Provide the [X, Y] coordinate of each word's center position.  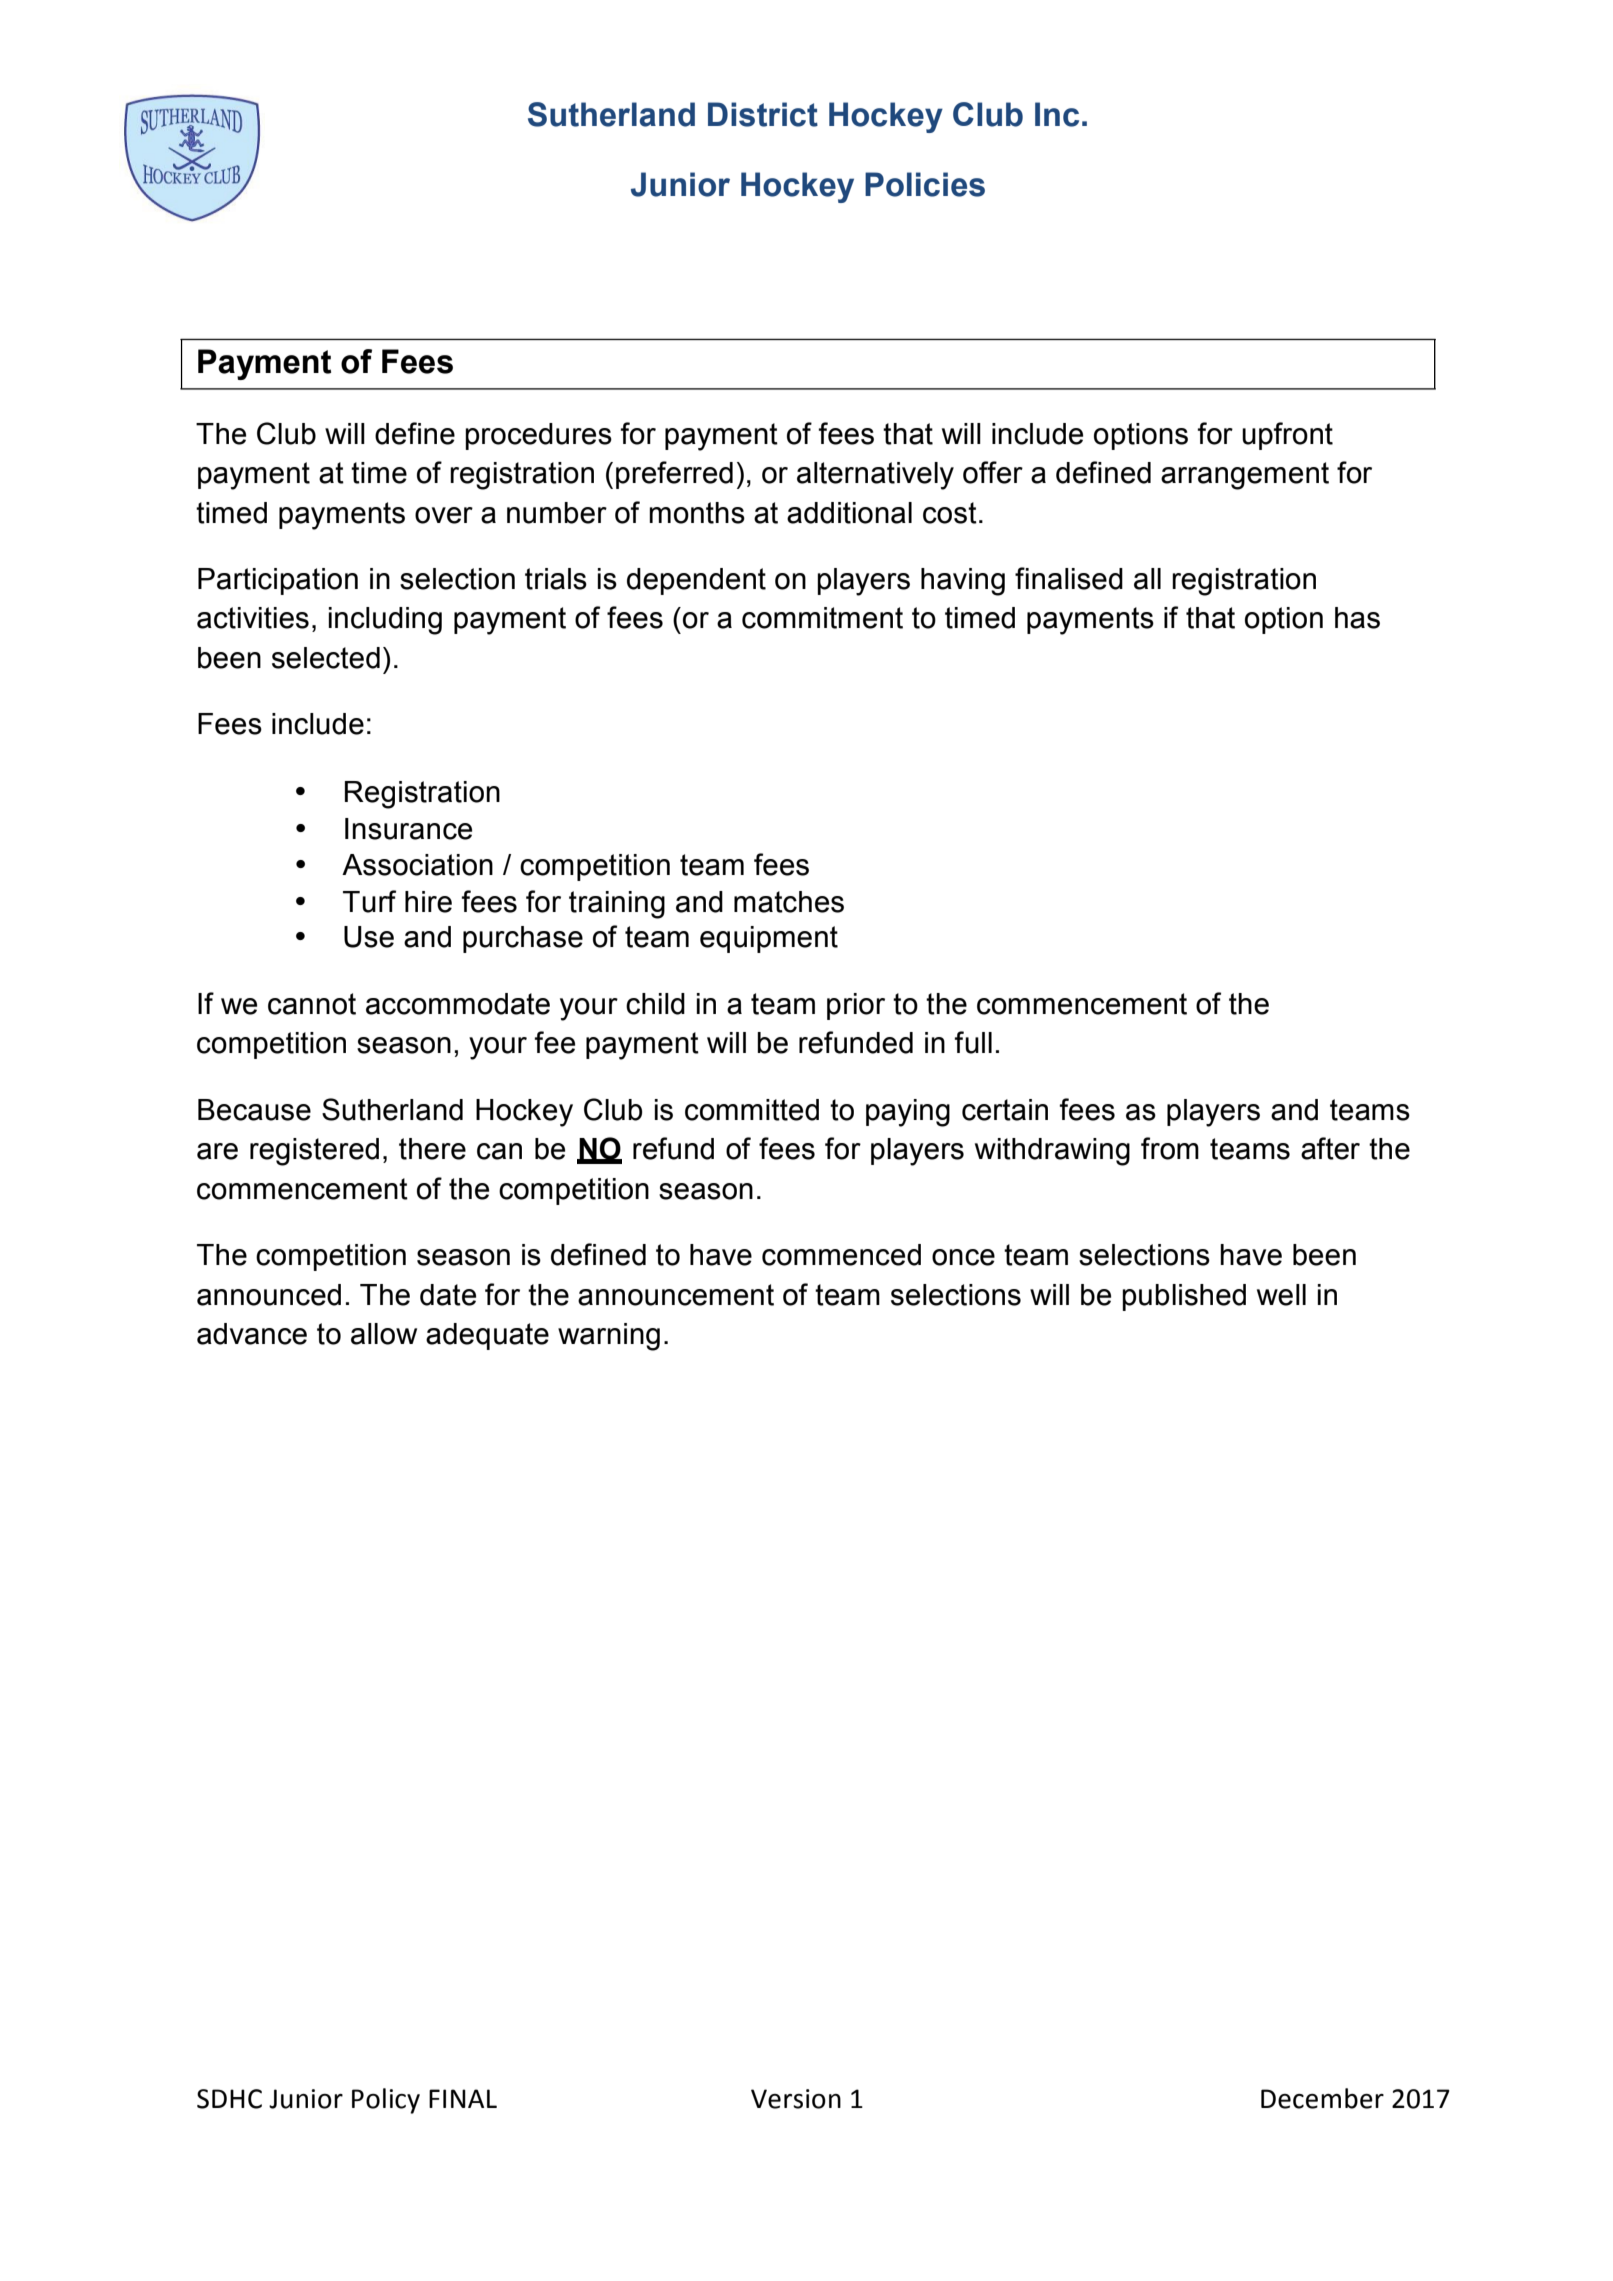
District [763, 114]
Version [796, 2099]
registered [314, 1152]
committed [752, 1110]
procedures [538, 436]
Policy [386, 2101]
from [1170, 1148]
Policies [925, 184]
